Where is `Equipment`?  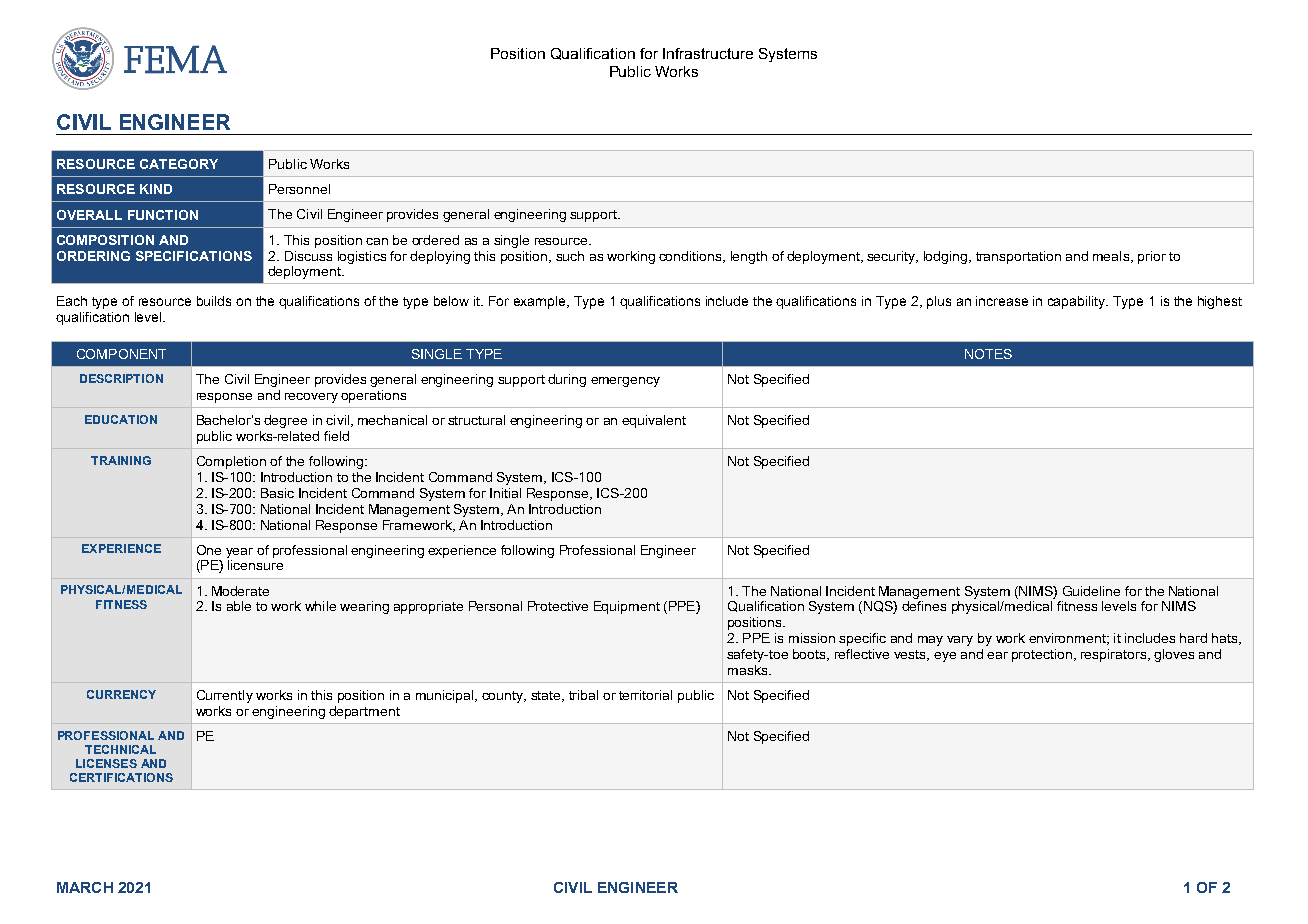 Equipment is located at coordinates (627, 607).
